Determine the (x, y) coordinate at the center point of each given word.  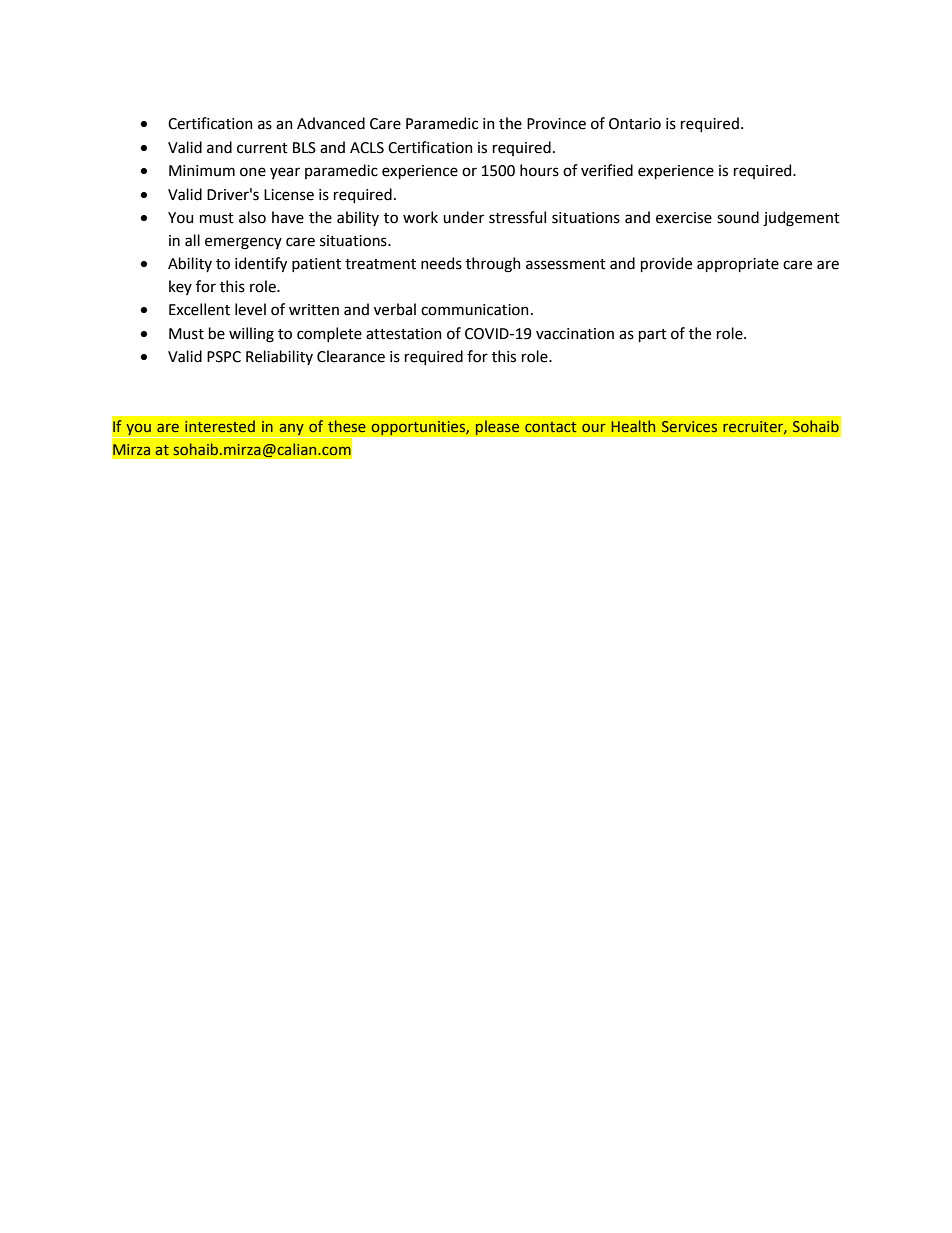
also (252, 217)
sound (738, 217)
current (262, 148)
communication (475, 310)
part (653, 335)
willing (251, 335)
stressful (517, 217)
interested (220, 426)
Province (556, 124)
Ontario (635, 124)
